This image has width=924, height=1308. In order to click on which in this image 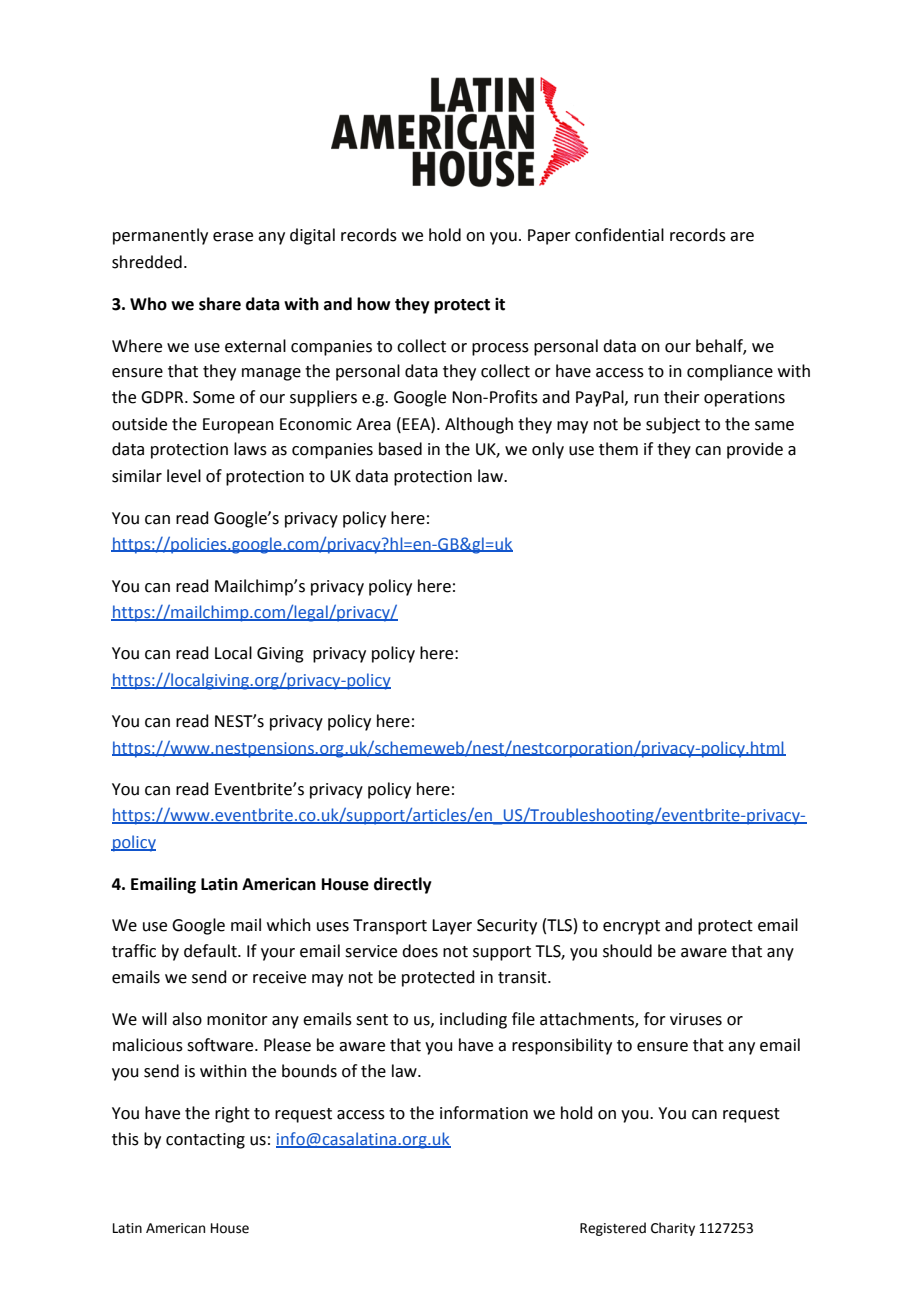, I will do `click(289, 925)`.
